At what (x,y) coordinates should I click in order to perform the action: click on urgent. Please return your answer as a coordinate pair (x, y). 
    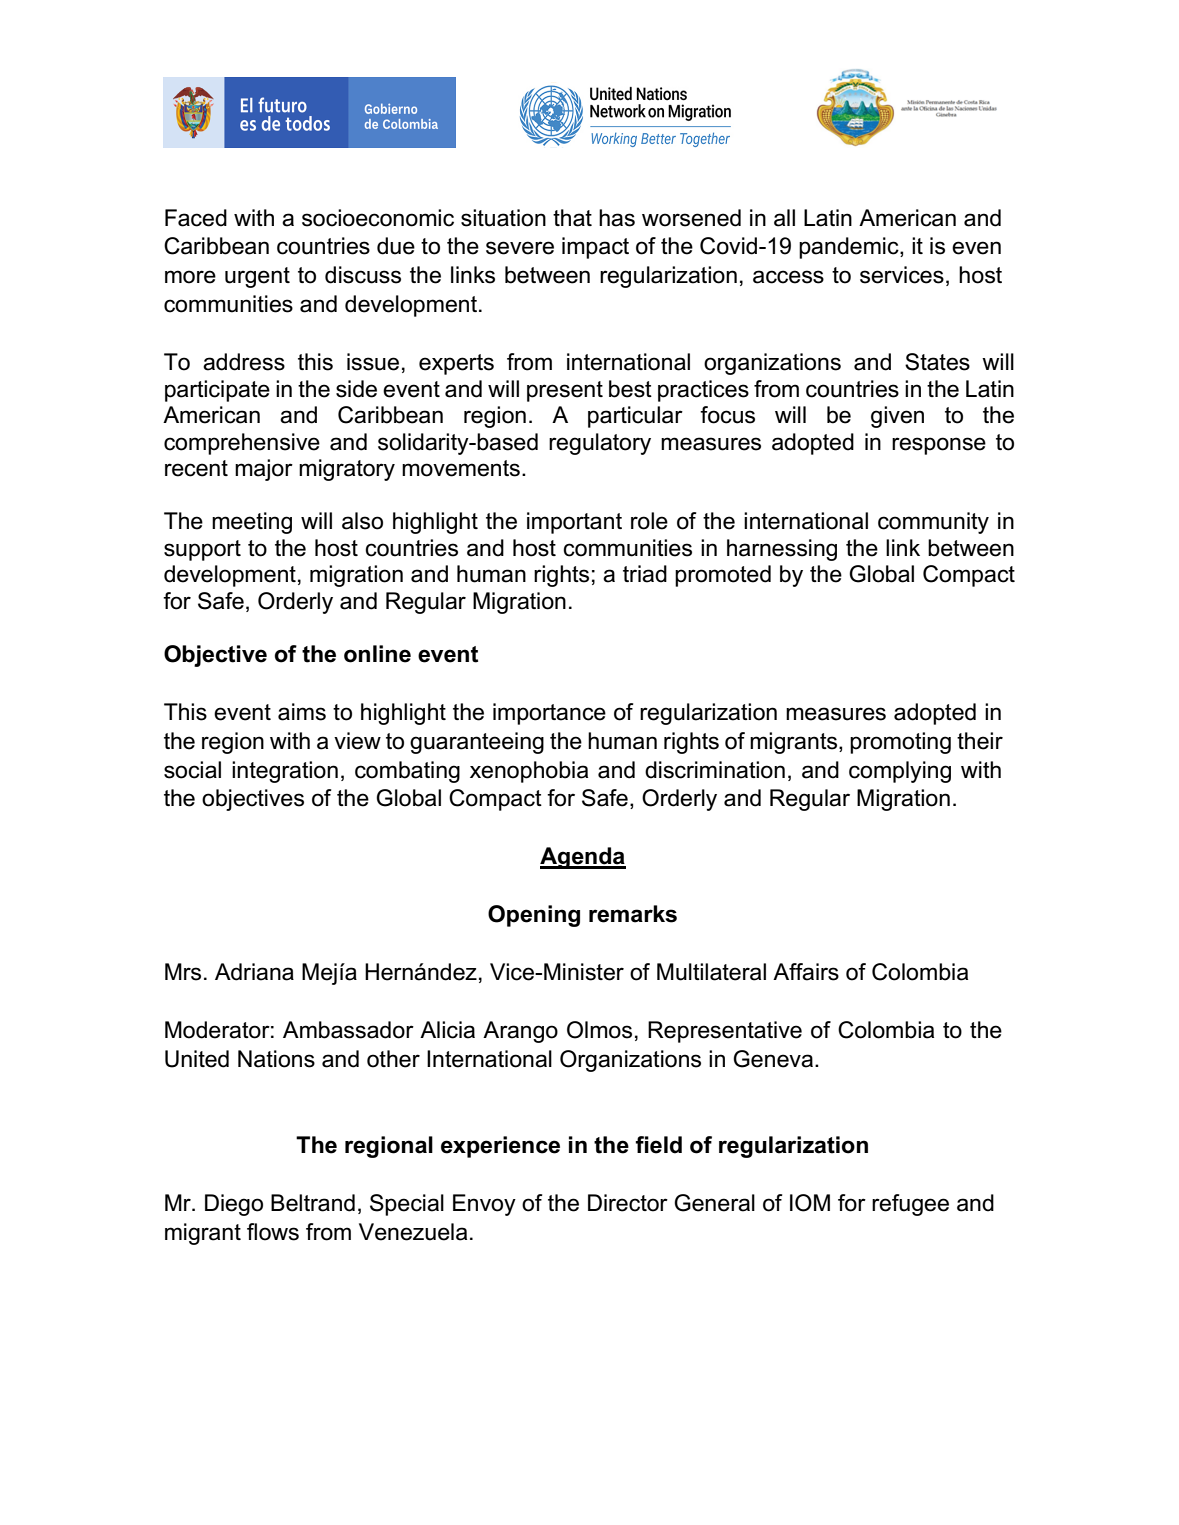
    Looking at the image, I should click on (257, 277).
